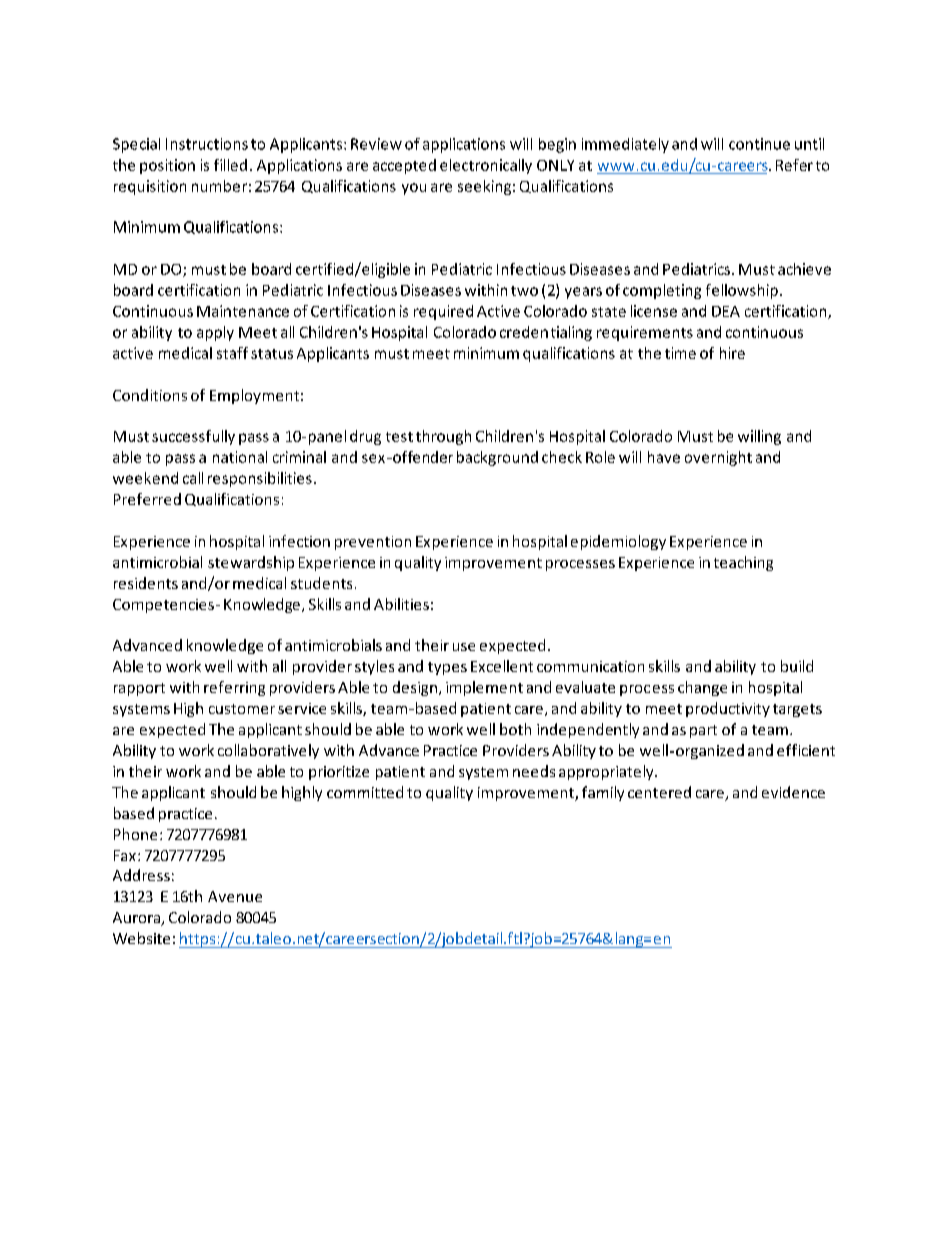  I want to click on successfully, so click(193, 437).
